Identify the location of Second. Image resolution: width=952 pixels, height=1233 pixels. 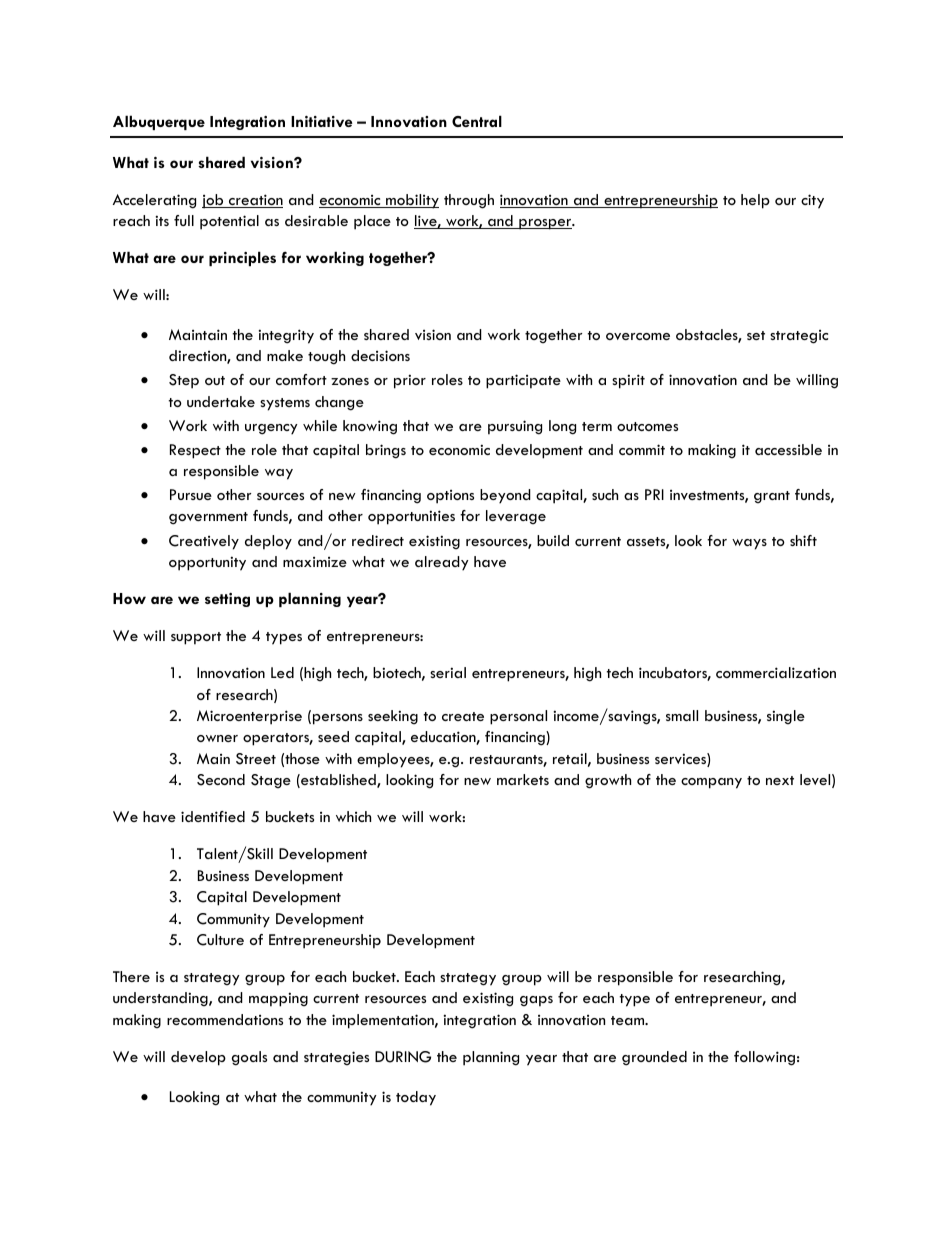
(221, 780).
